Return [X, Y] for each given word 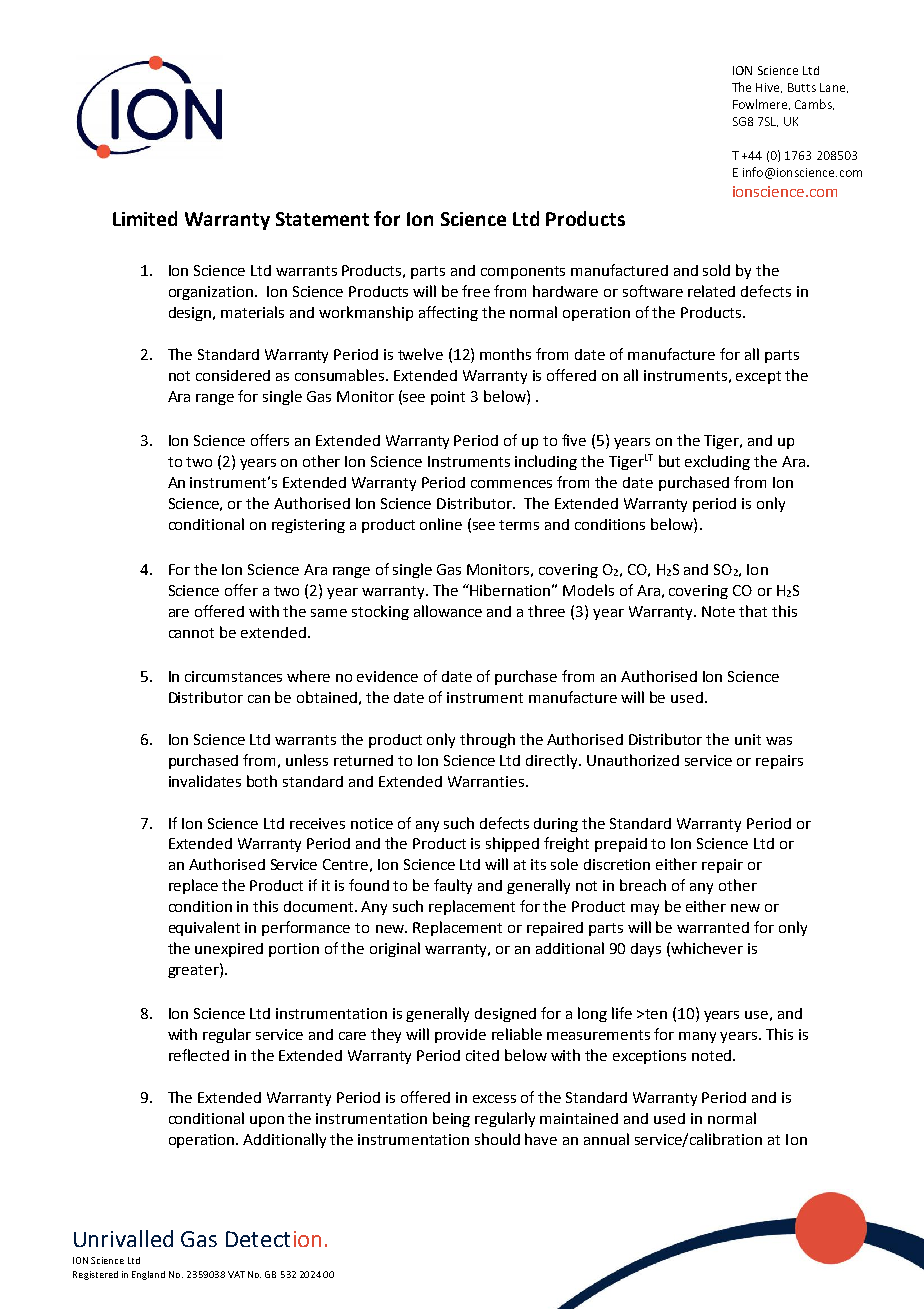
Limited [145, 218]
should [497, 1139]
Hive [769, 88]
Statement [322, 219]
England [148, 1275]
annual [606, 1139]
